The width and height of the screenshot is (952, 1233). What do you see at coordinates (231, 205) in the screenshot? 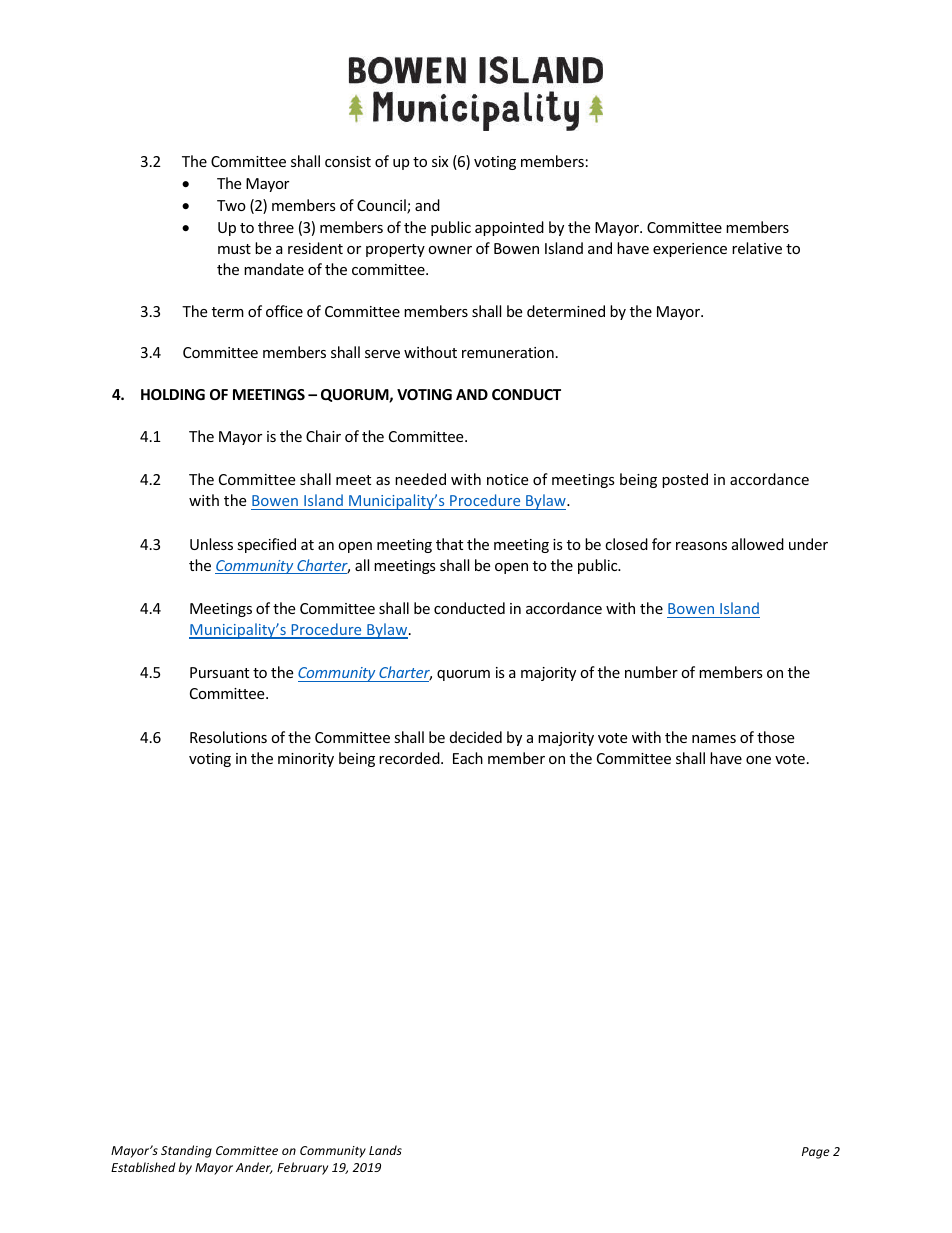
I see `Two` at bounding box center [231, 205].
